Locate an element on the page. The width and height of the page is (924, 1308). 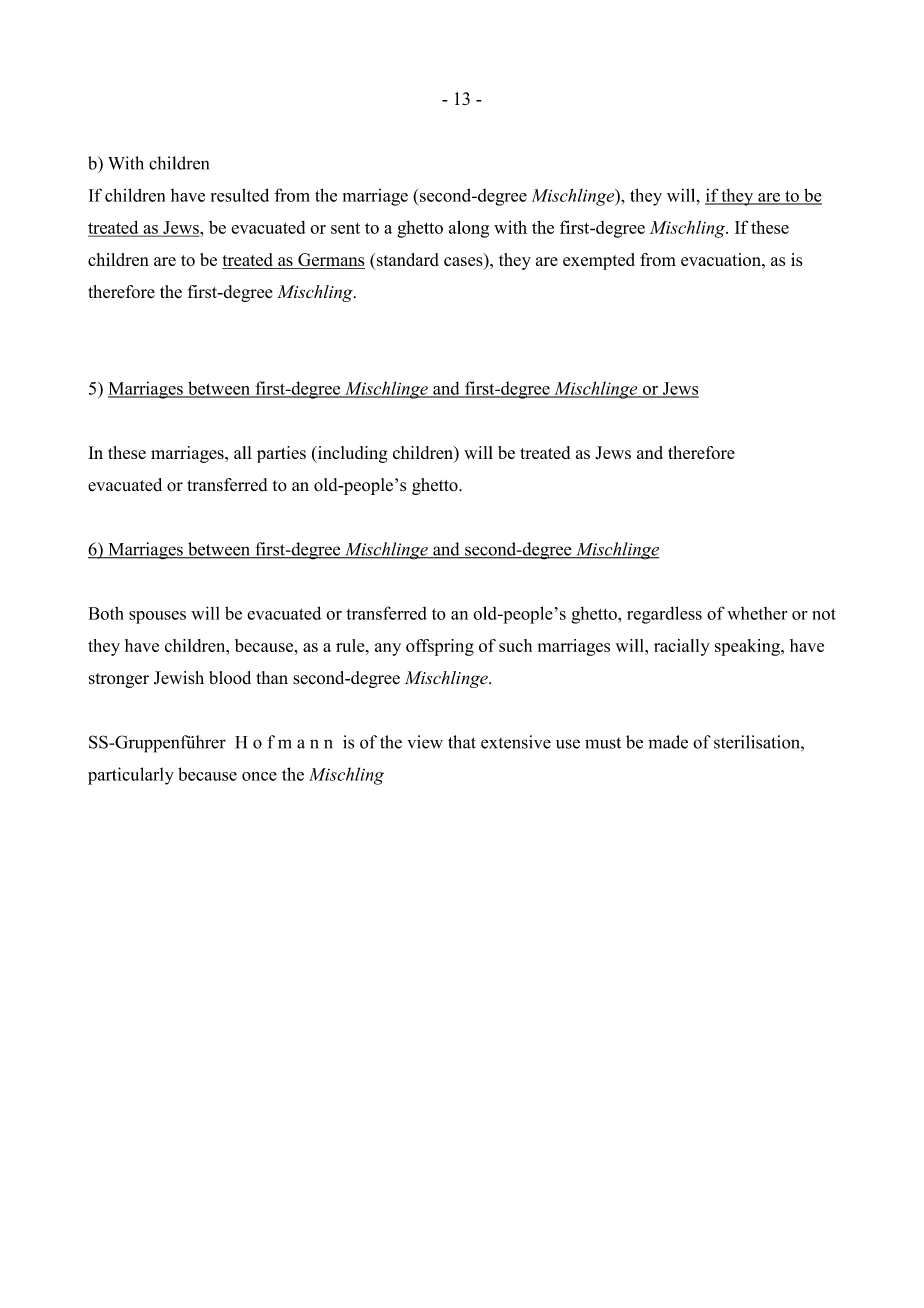
exempted is located at coordinates (599, 261).
